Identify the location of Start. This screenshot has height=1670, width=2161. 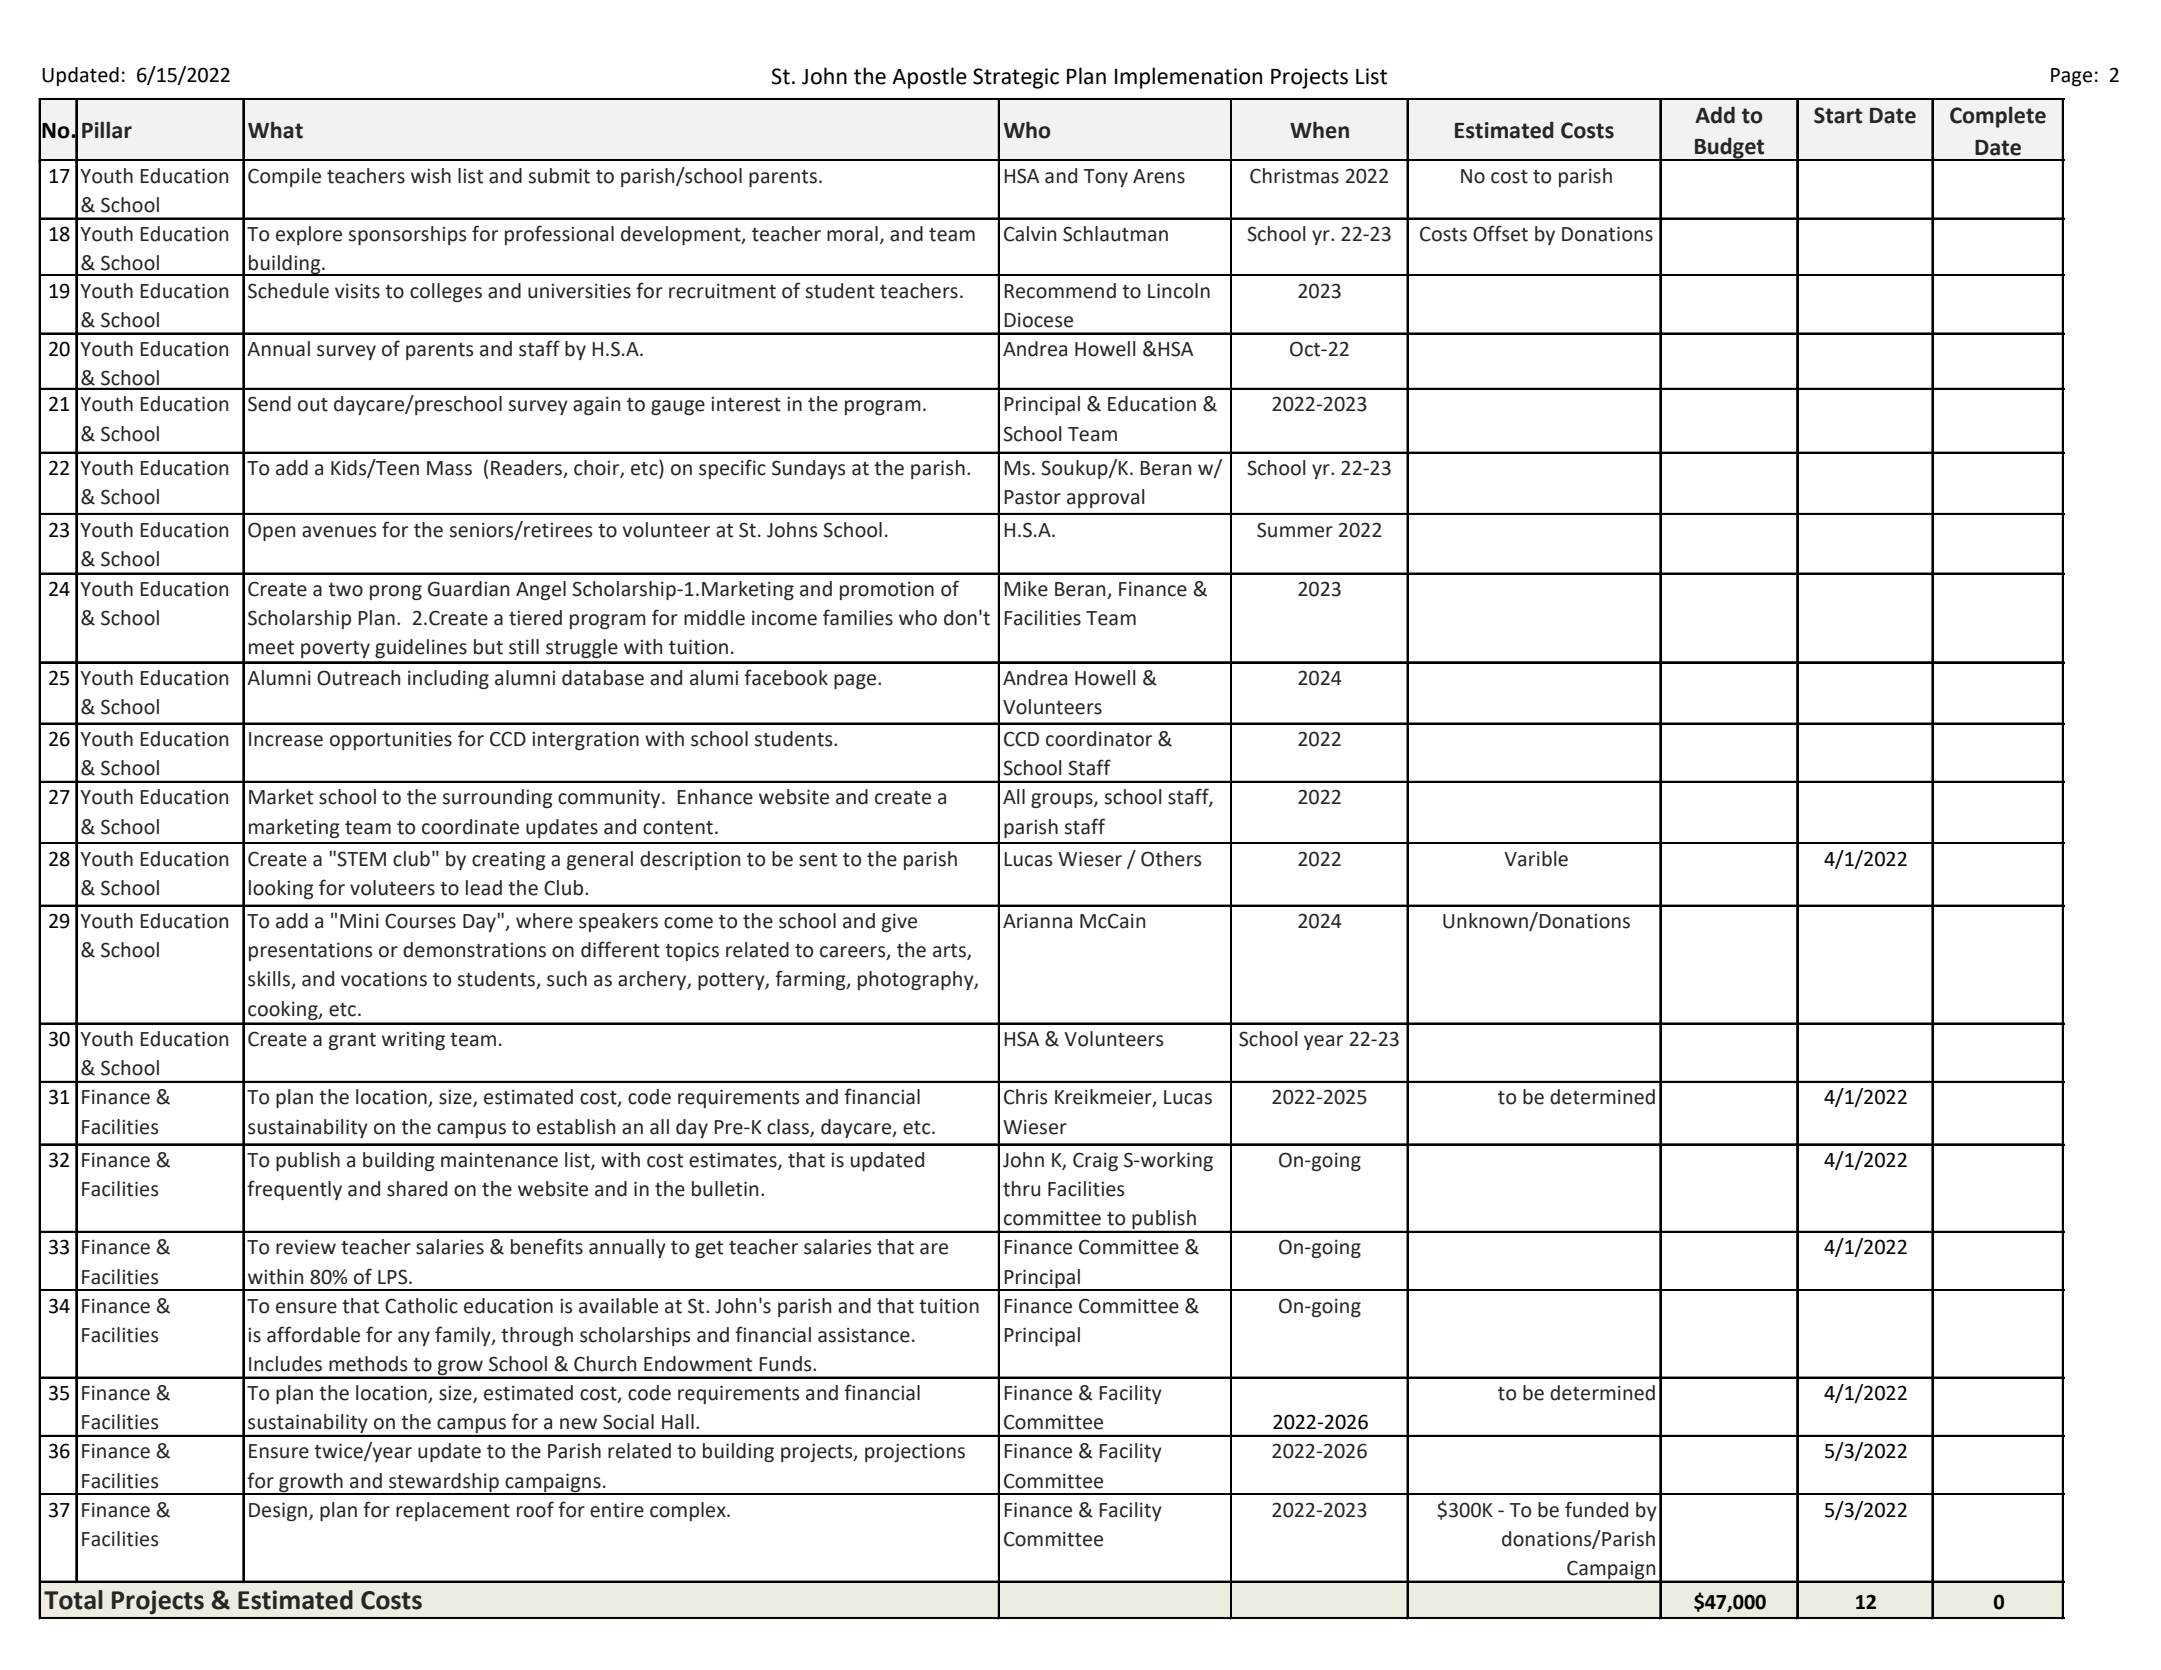
(1838, 115).
